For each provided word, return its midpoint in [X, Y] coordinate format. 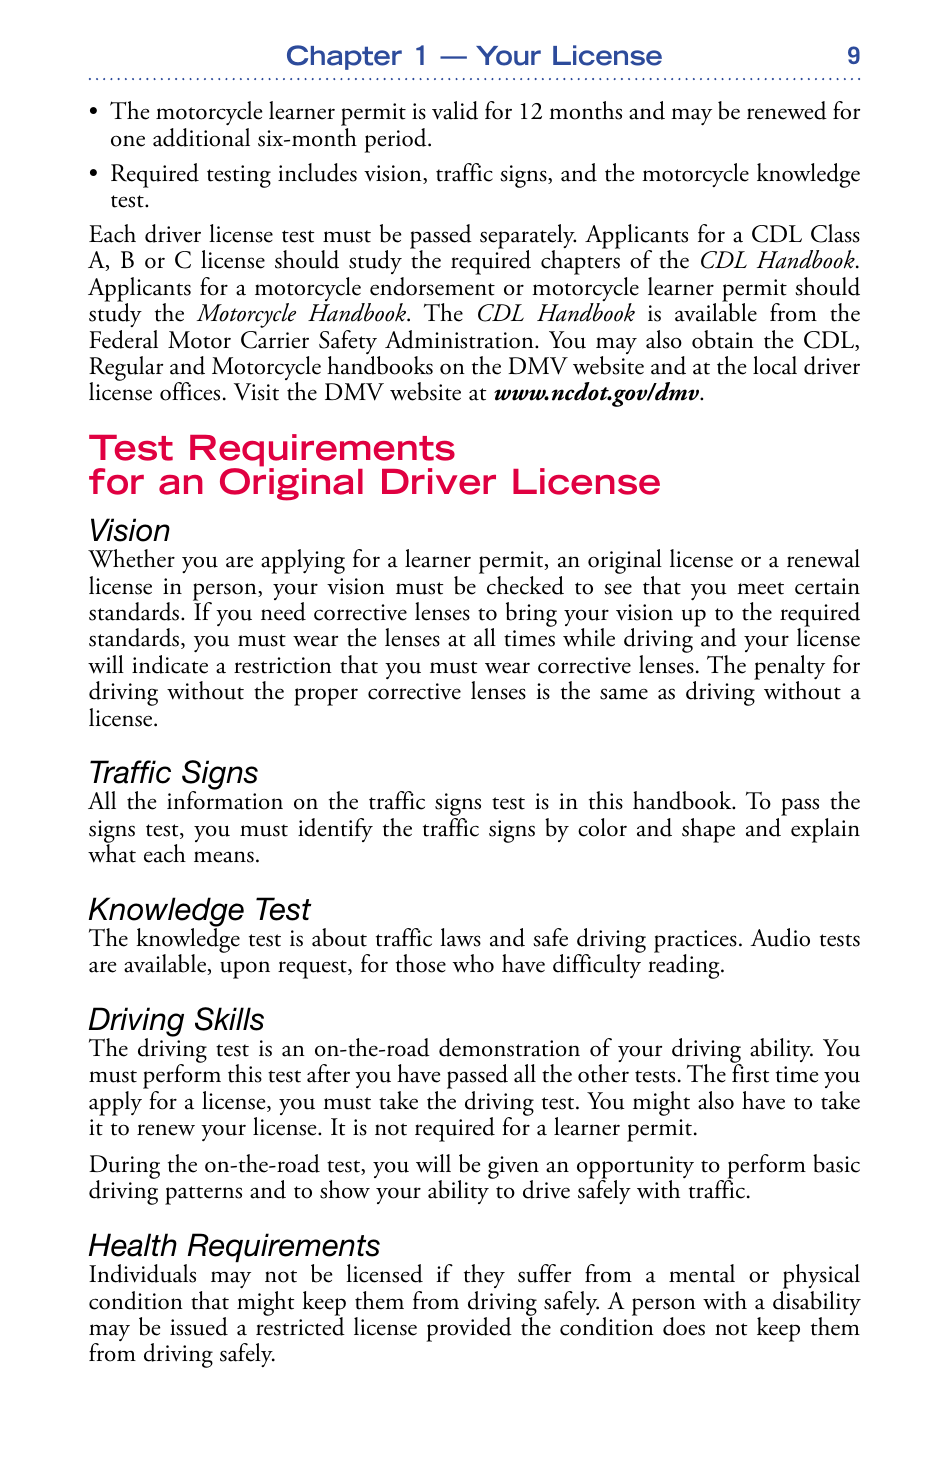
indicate [170, 664]
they [484, 1276]
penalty [789, 668]
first [751, 1073]
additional [201, 137]
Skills [229, 1019]
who [473, 963]
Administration [460, 339]
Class [835, 233]
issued [199, 1326]
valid [455, 110]
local [775, 365]
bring [531, 614]
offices [190, 391]
